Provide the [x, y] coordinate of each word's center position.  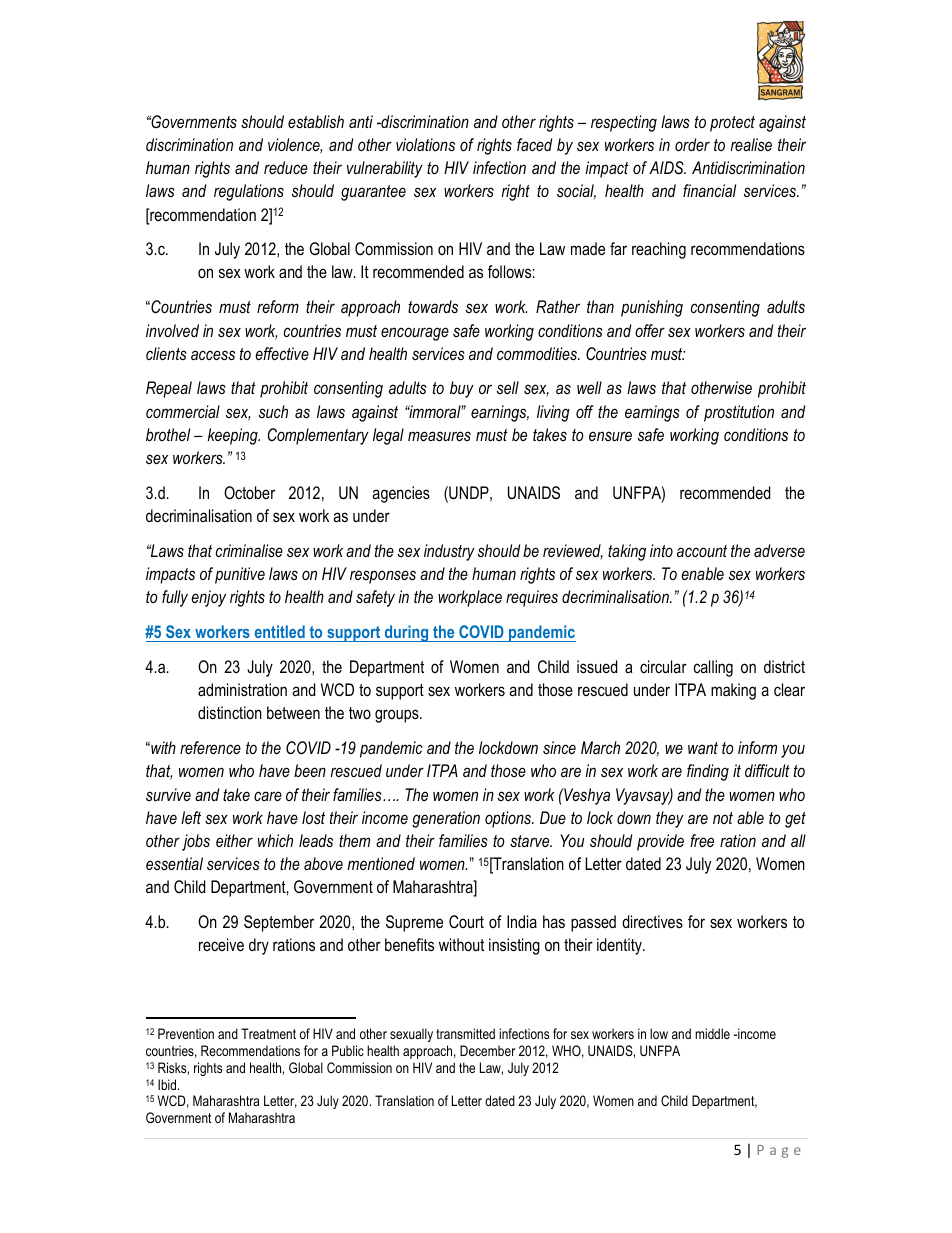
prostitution [739, 413]
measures [439, 436]
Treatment [268, 1033]
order [692, 144]
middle [712, 1033]
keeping [234, 436]
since [559, 747]
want [703, 748]
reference [210, 747]
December [487, 1050]
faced [534, 144]
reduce [286, 167]
